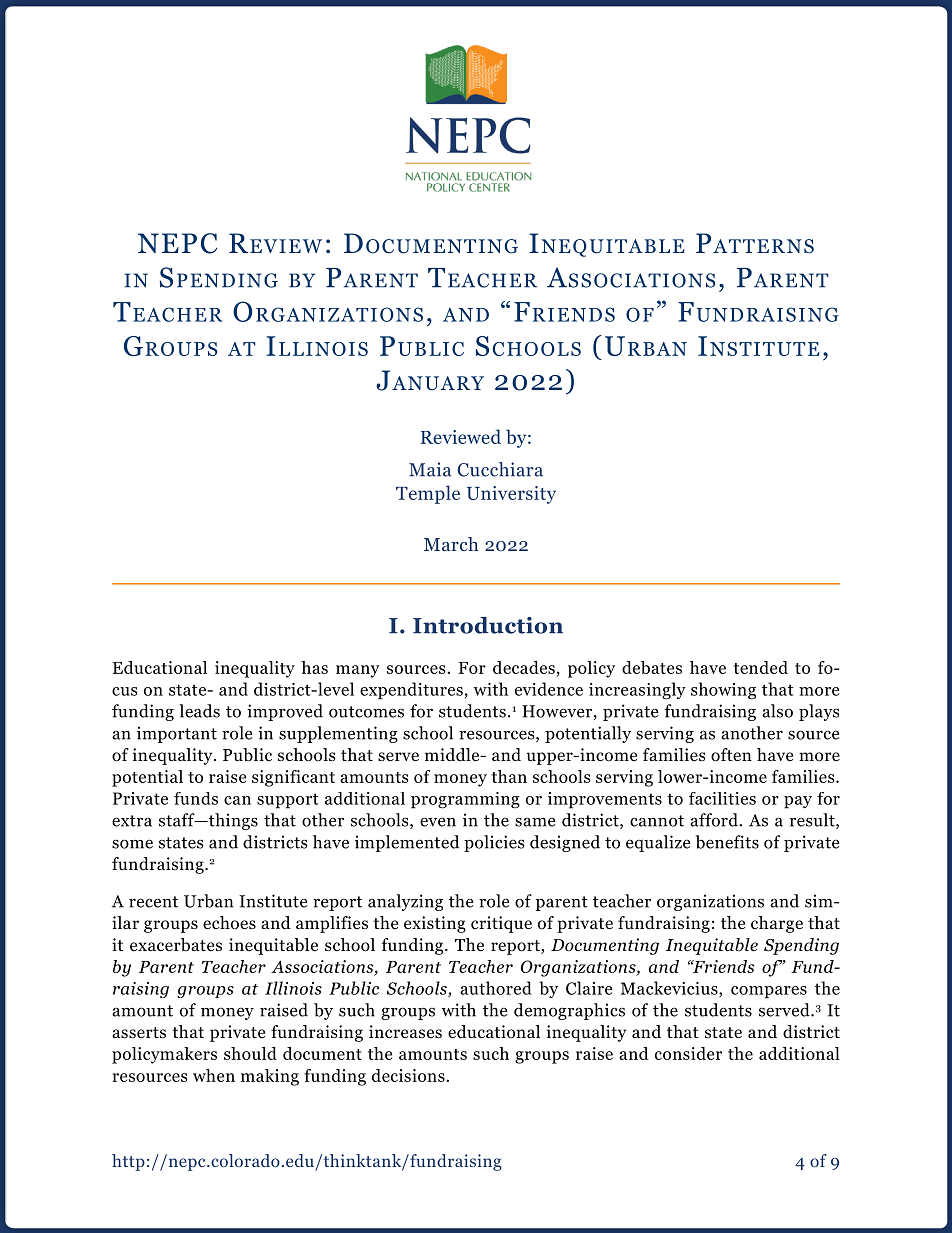 The width and height of the page is (952, 1233). What do you see at coordinates (727, 842) in the page?
I see `benefits` at bounding box center [727, 842].
